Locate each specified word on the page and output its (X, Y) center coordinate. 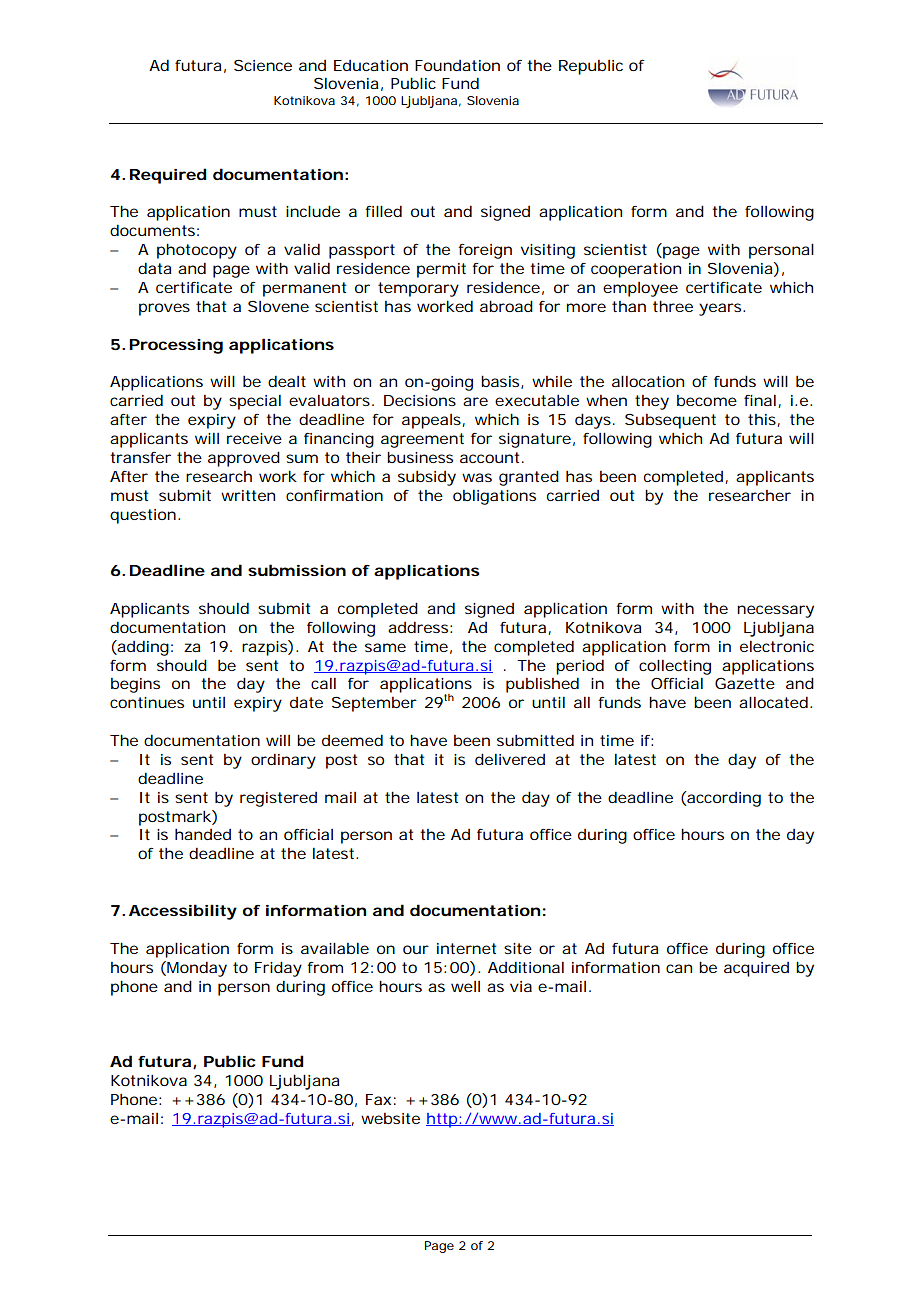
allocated (773, 702)
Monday (196, 969)
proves (164, 309)
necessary (775, 611)
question (143, 516)
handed (203, 834)
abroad (506, 306)
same (385, 647)
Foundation (457, 65)
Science (263, 65)
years (720, 309)
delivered (510, 759)
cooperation (636, 270)
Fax (378, 1099)
